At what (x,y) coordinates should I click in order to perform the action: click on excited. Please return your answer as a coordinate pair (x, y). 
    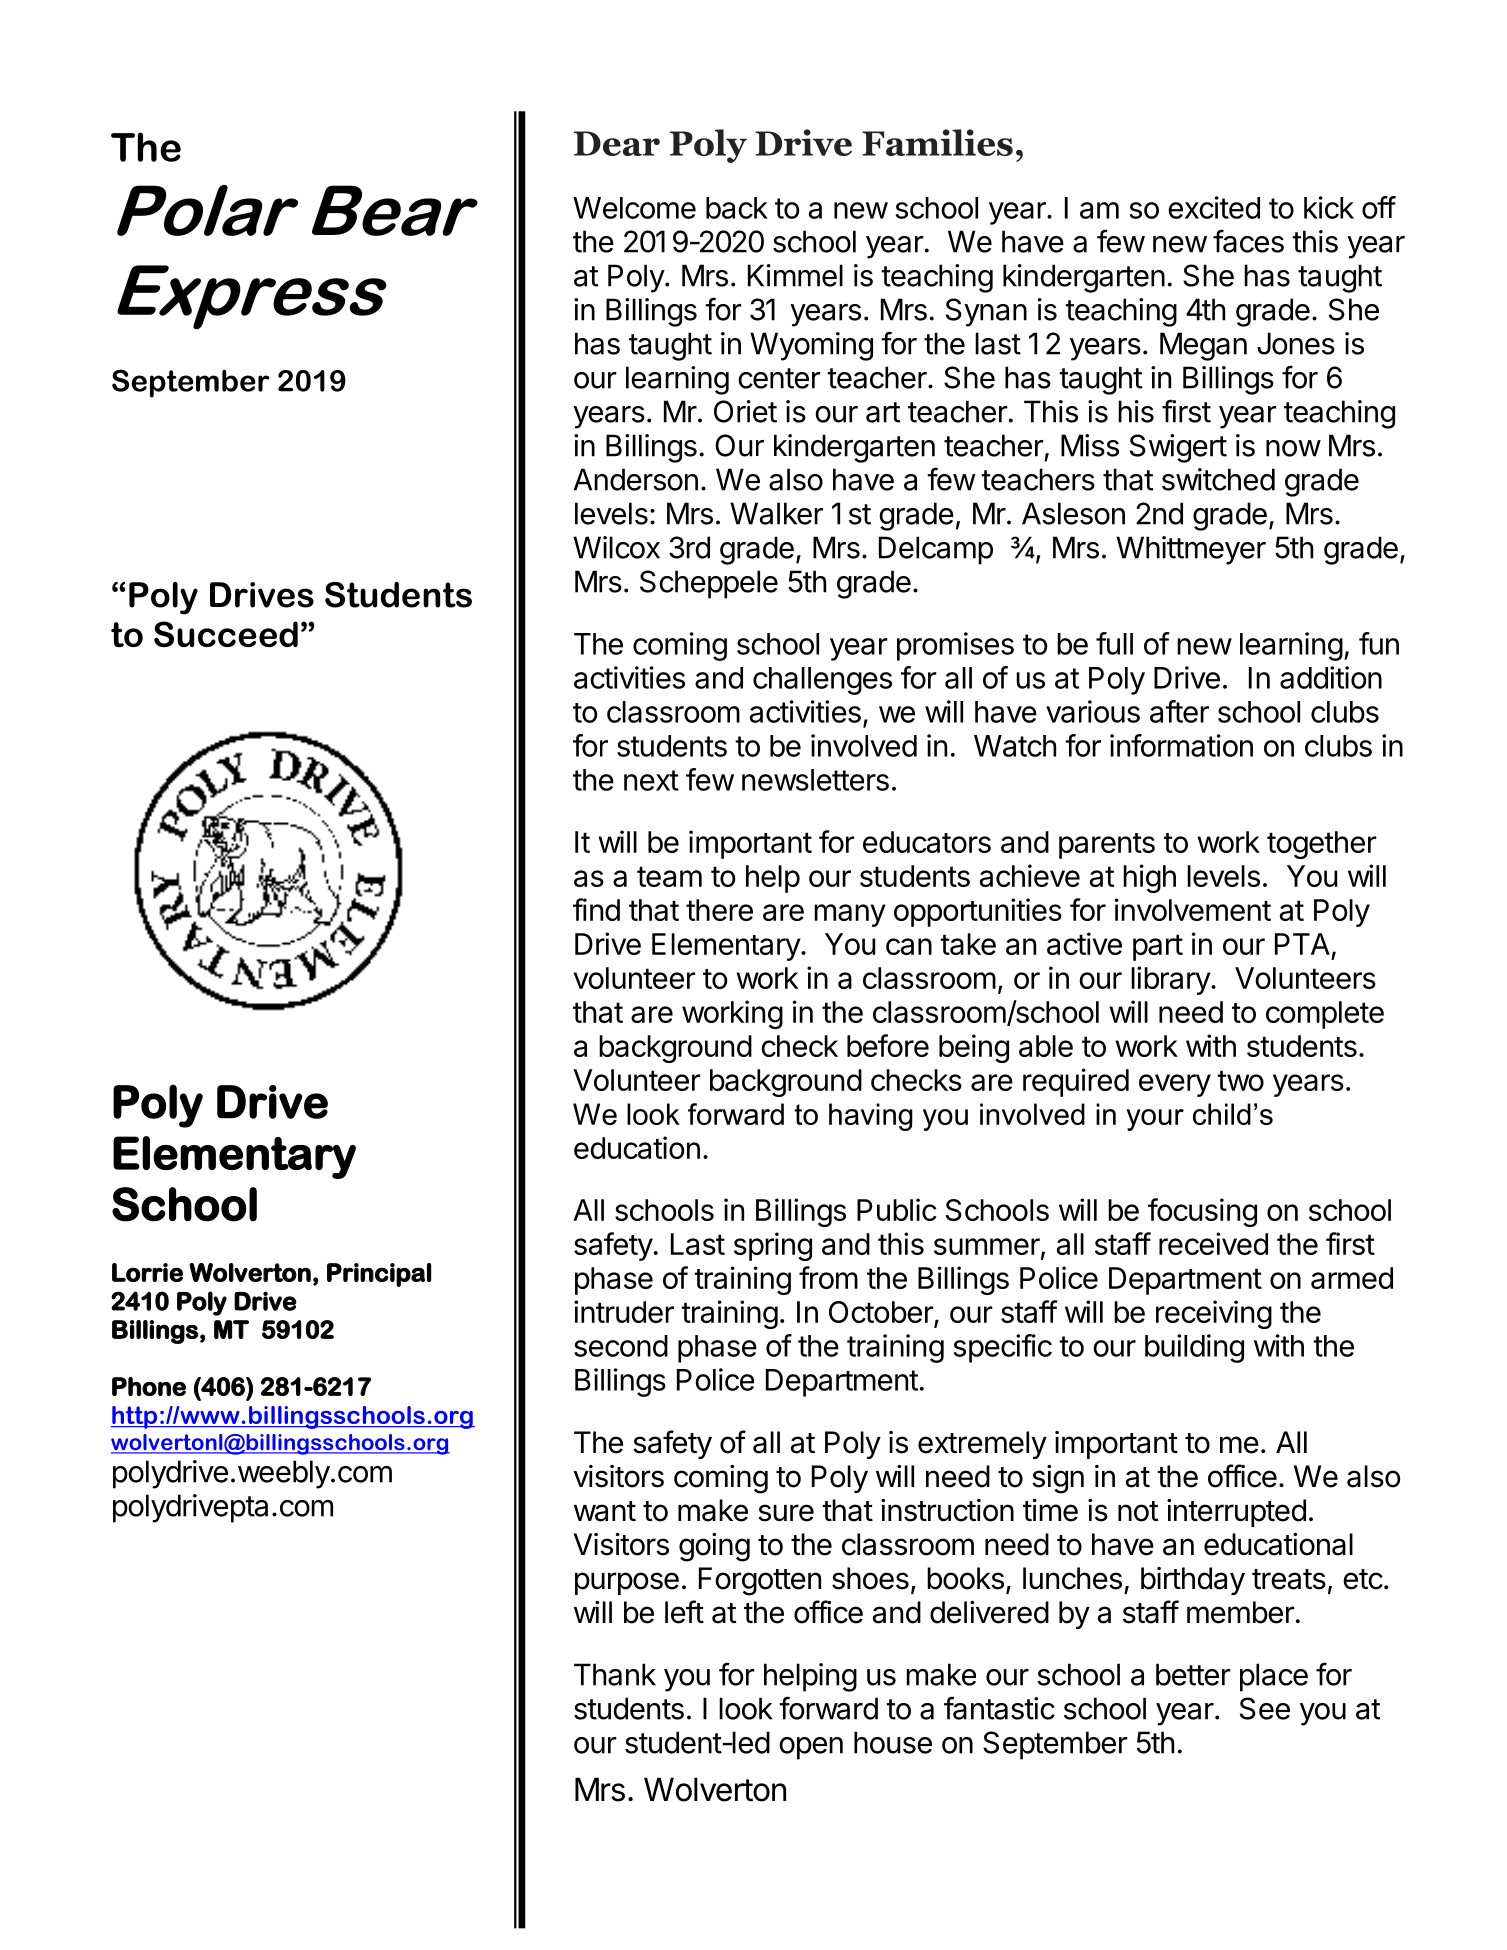
    Looking at the image, I should click on (1214, 207).
